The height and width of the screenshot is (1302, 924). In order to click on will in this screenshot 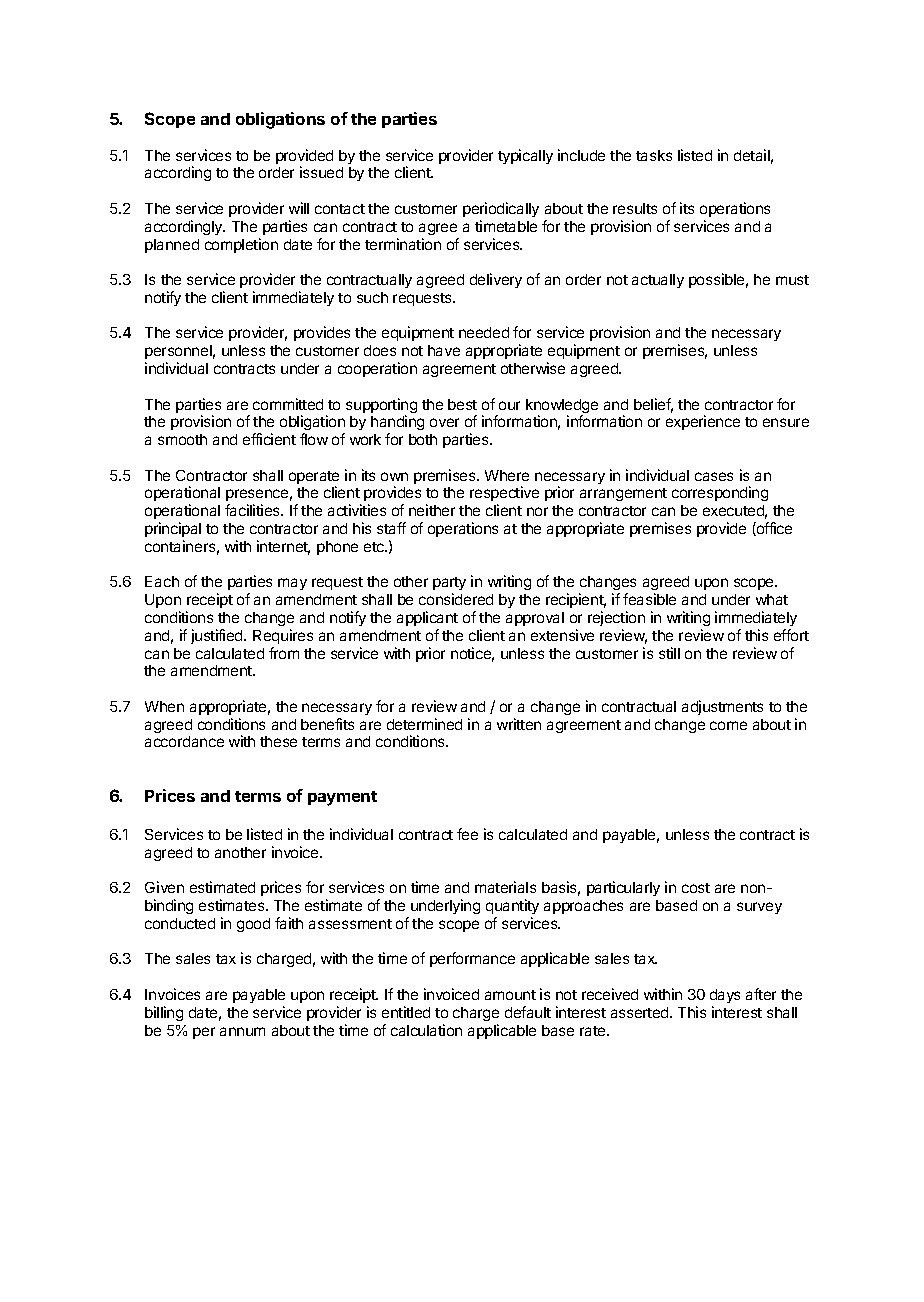, I will do `click(299, 208)`.
